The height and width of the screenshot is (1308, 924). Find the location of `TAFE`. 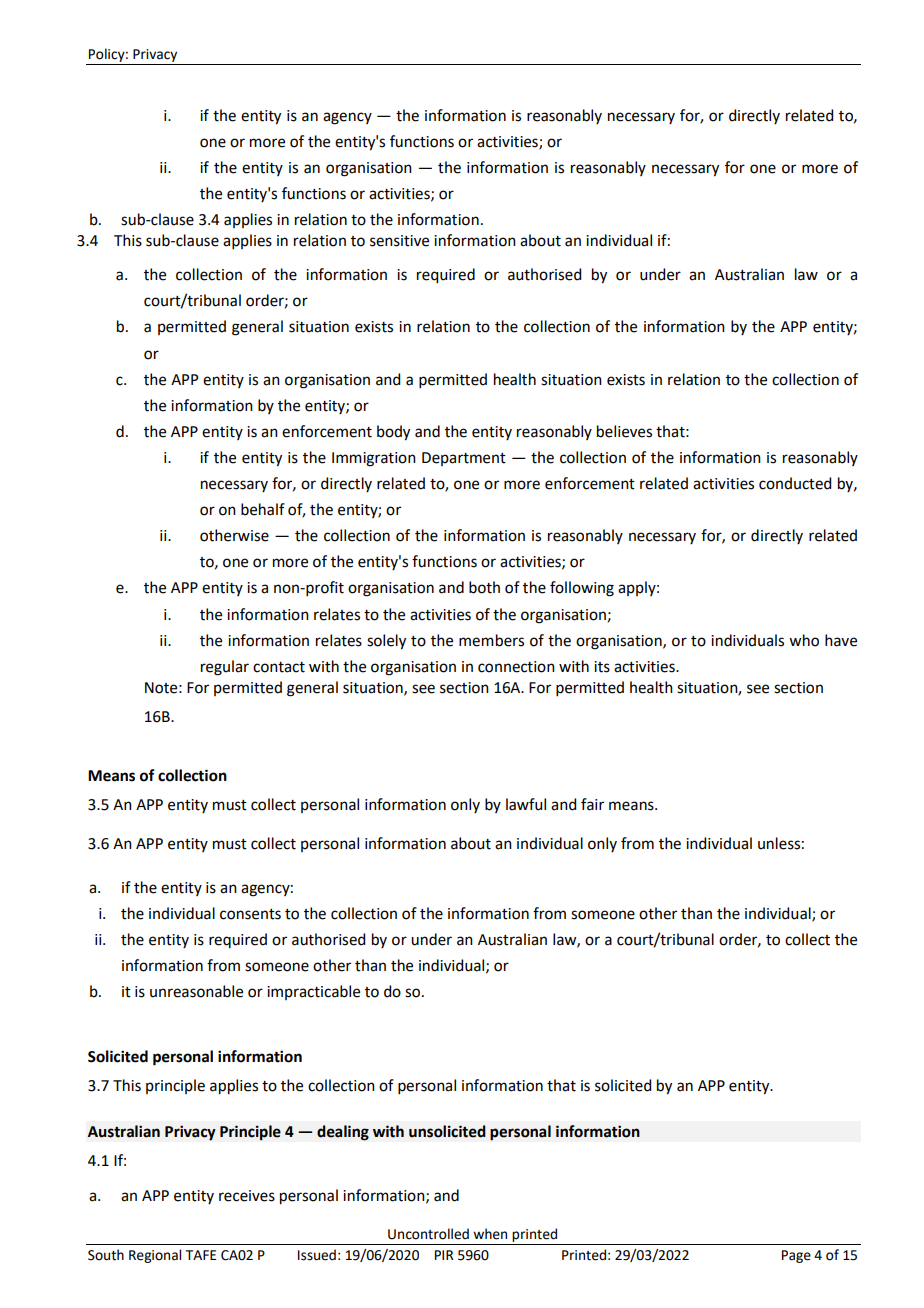

TAFE is located at coordinates (201, 1255).
